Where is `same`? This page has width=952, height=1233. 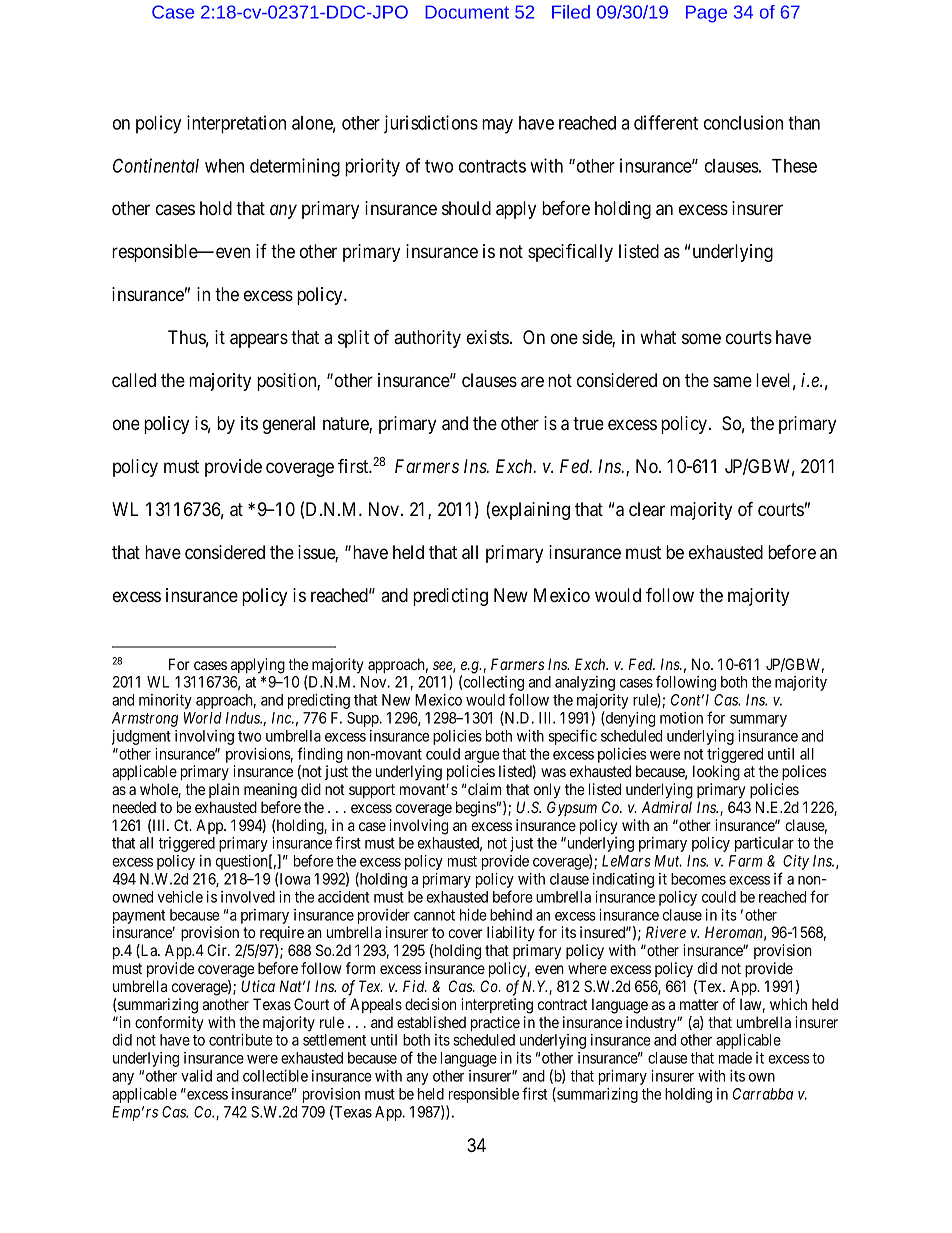 same is located at coordinates (732, 381).
